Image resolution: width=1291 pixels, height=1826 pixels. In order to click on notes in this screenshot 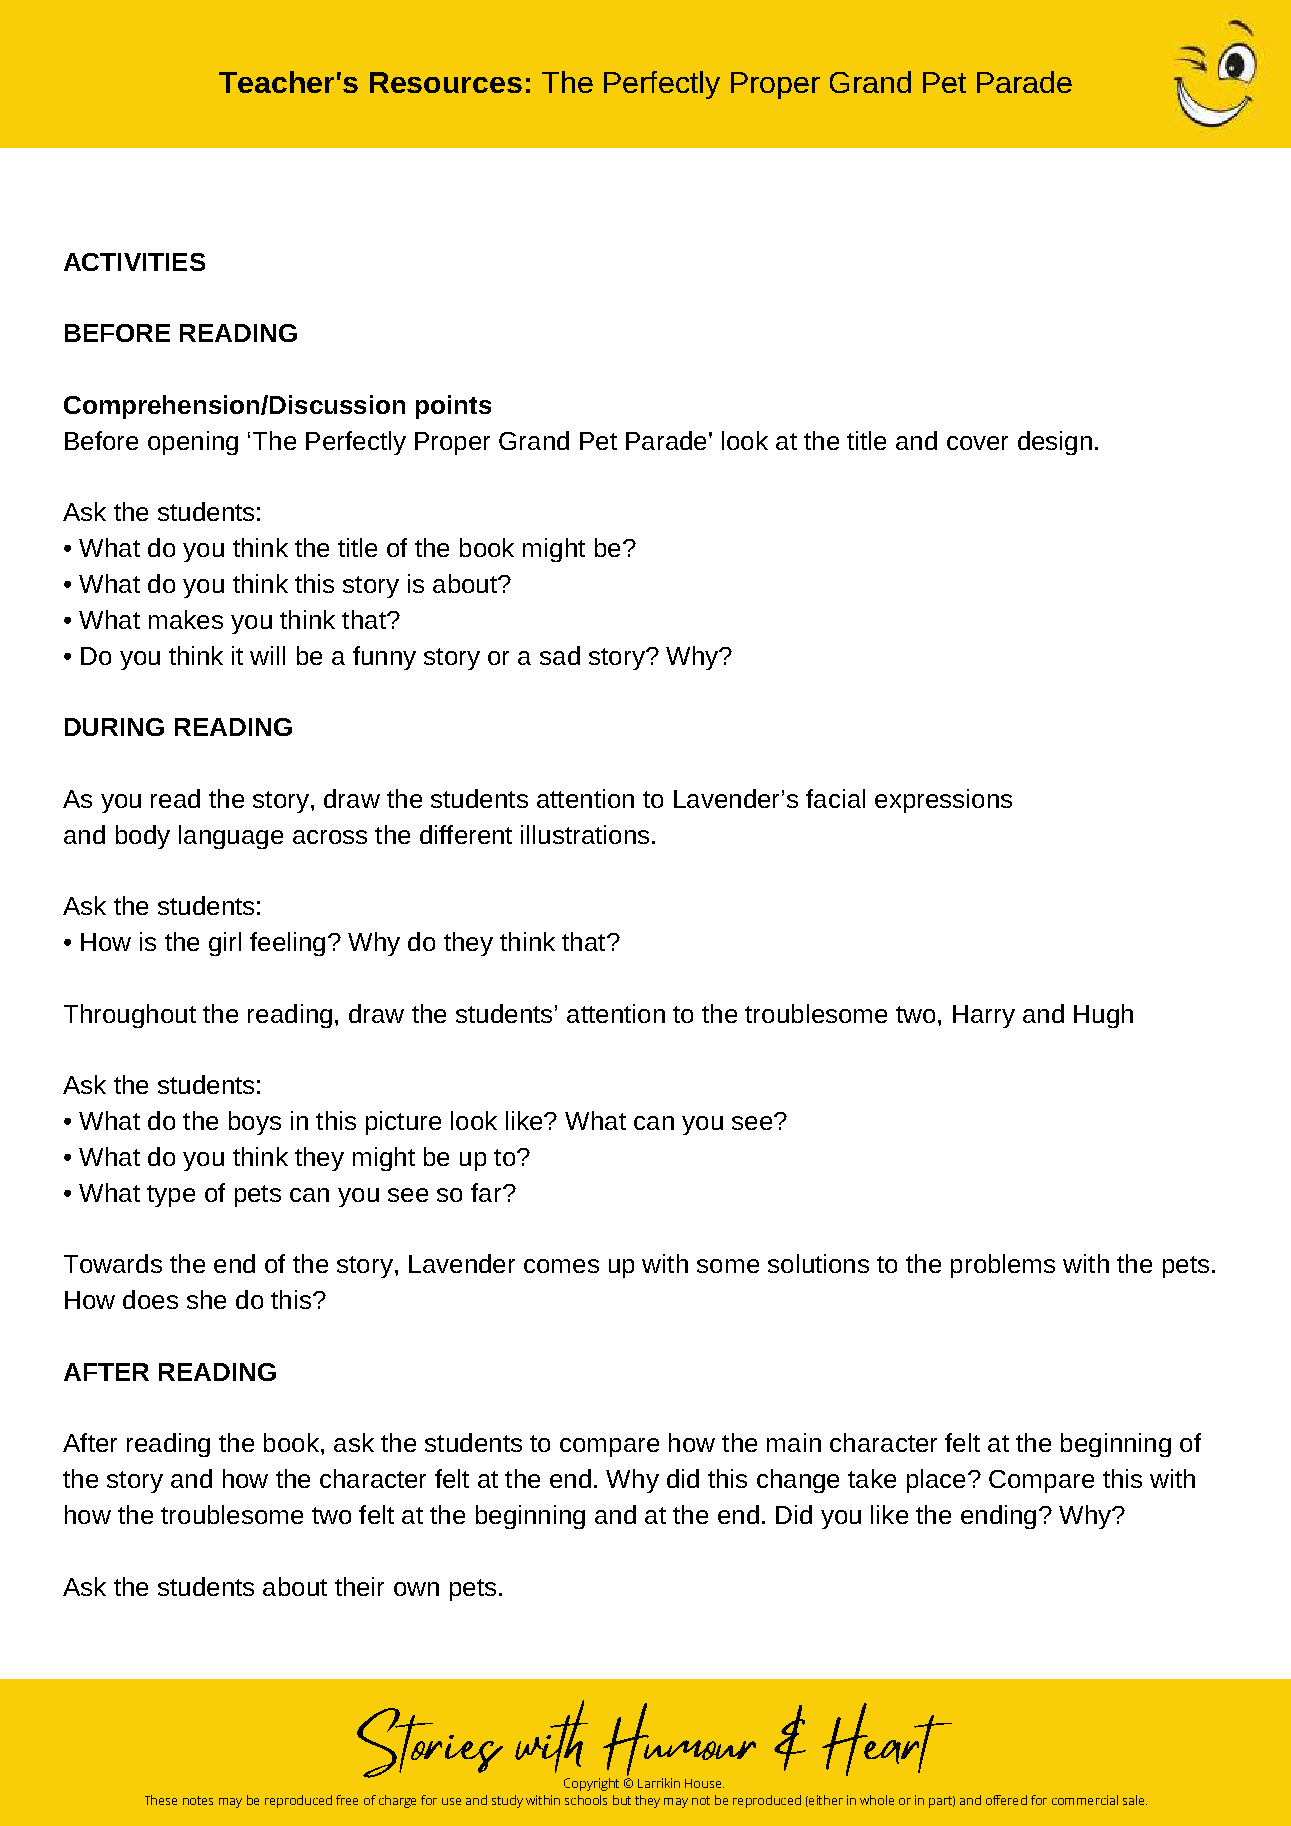, I will do `click(198, 1800)`.
